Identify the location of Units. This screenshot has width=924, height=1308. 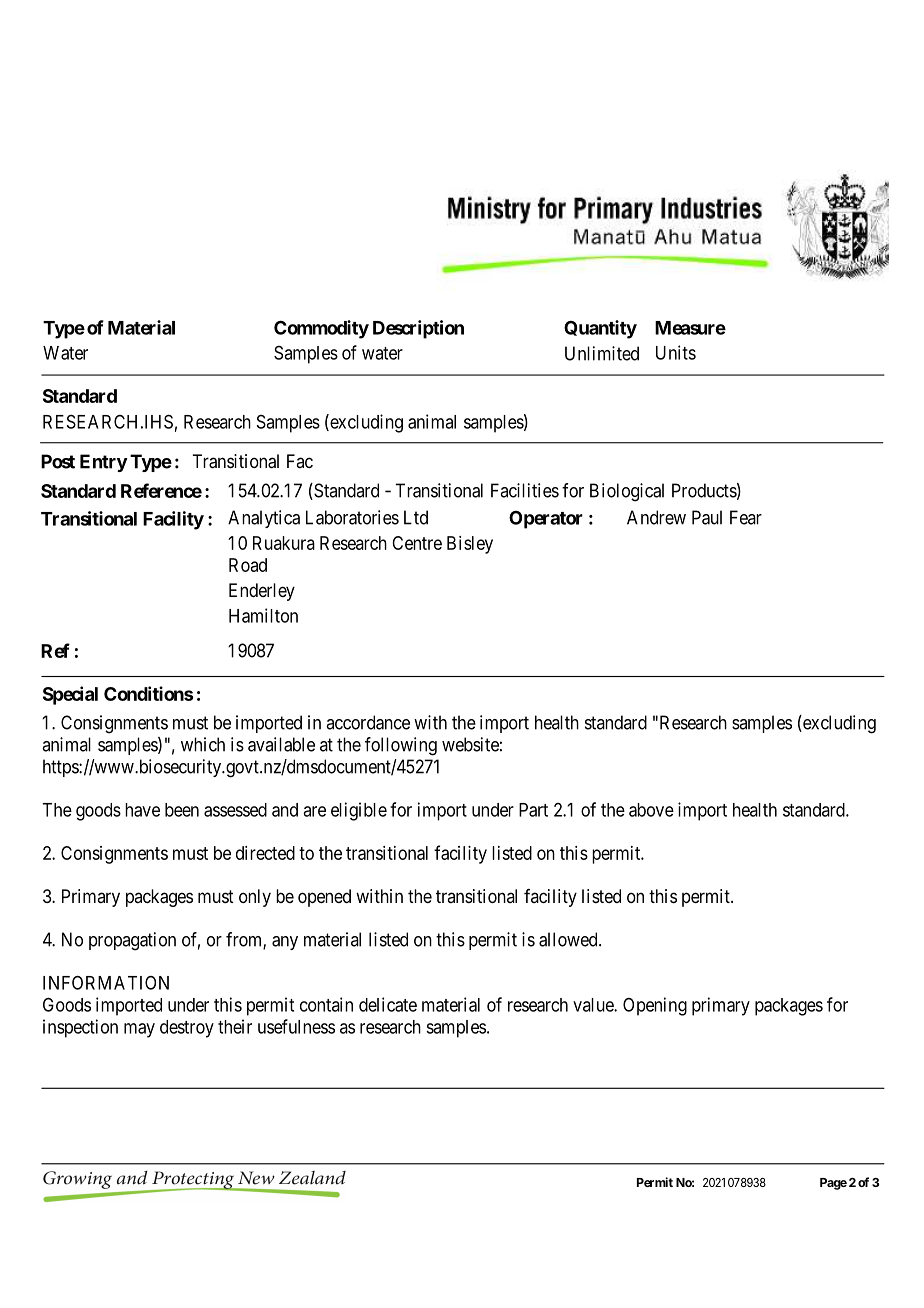
(676, 352).
